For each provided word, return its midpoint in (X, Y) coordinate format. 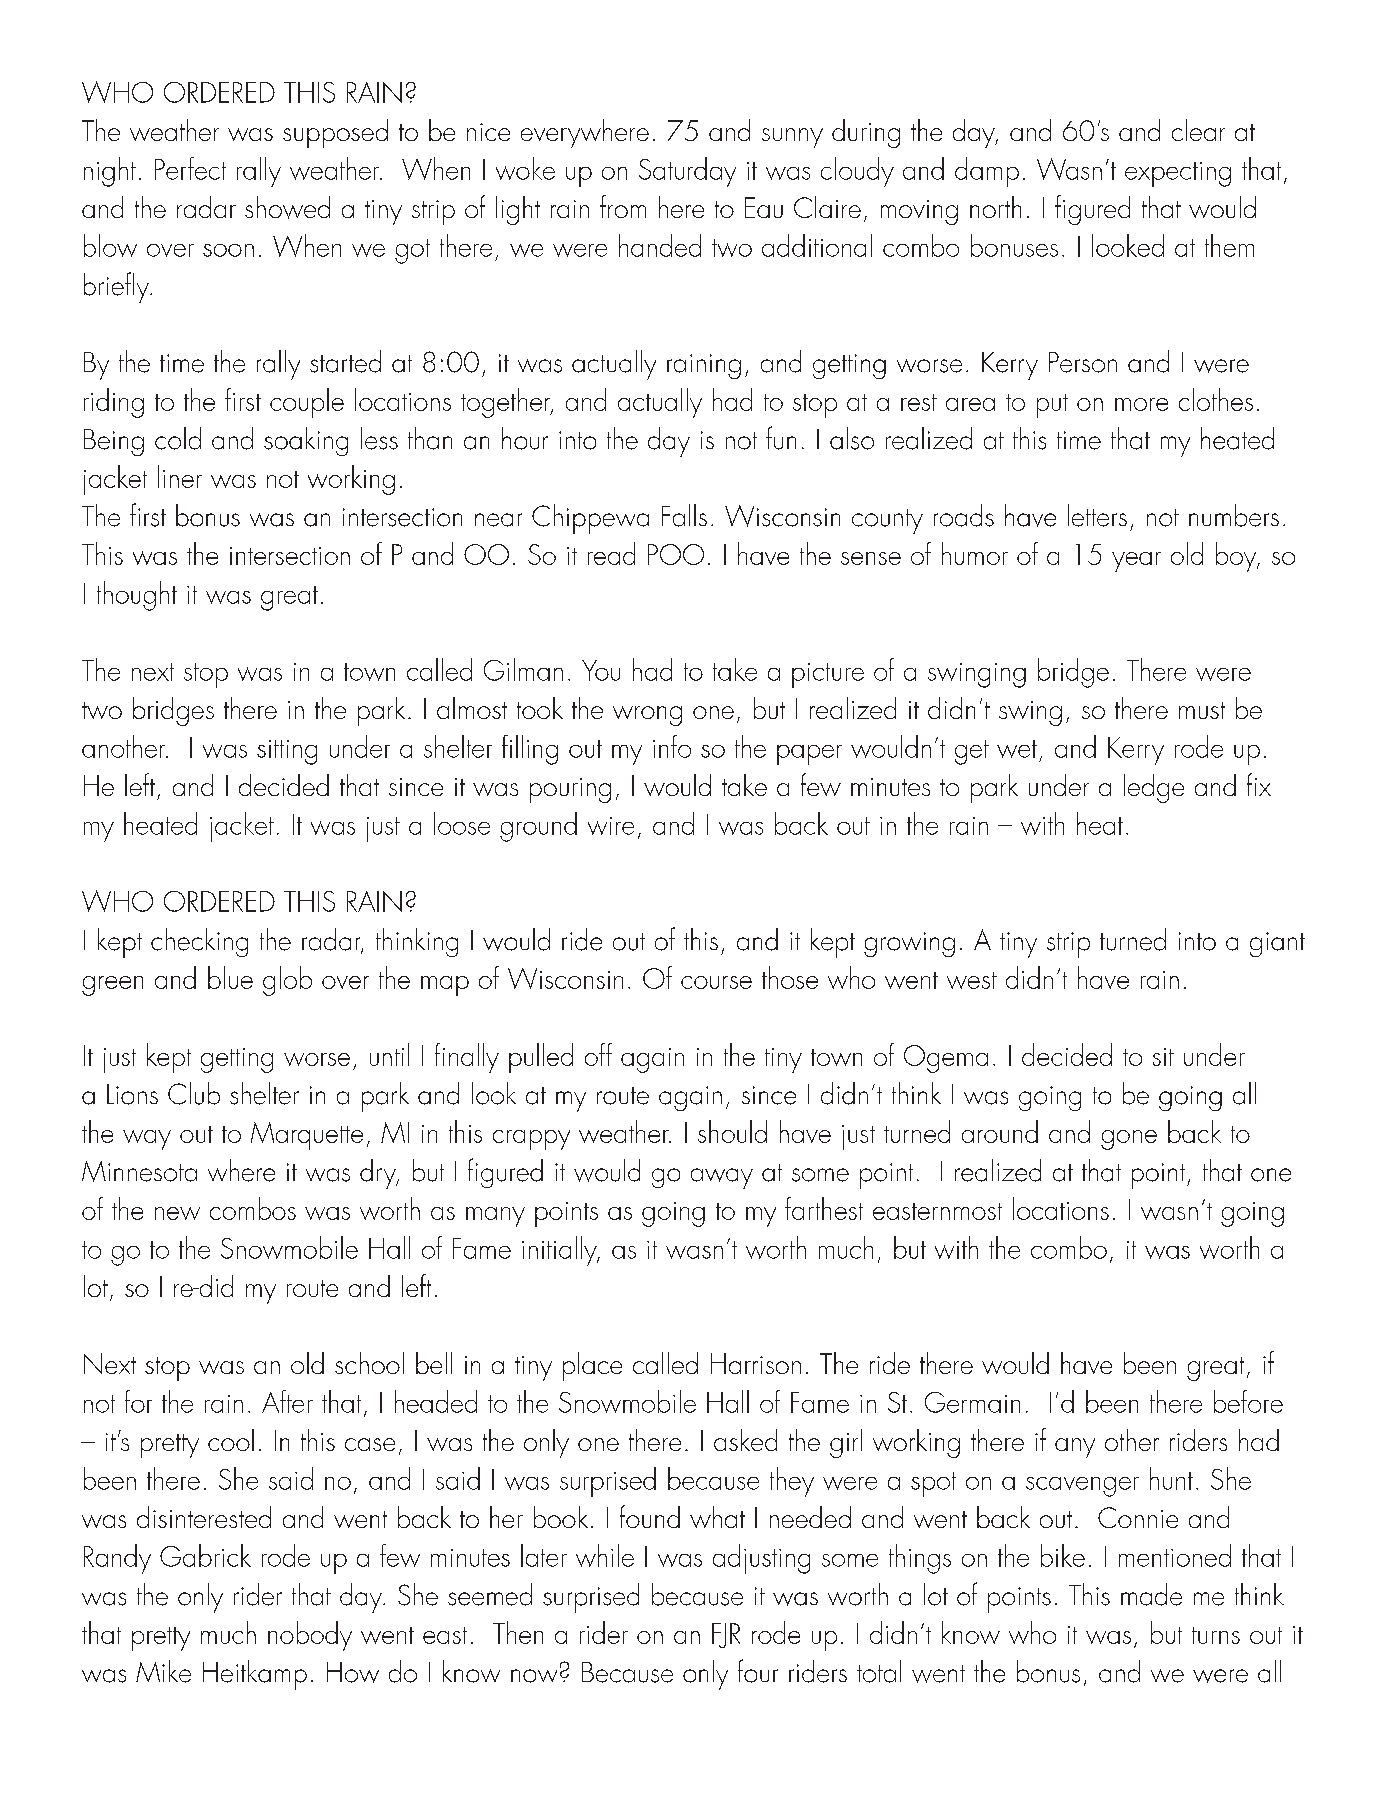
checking (199, 942)
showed (287, 207)
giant (1277, 944)
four (758, 1671)
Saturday (687, 172)
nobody (310, 1636)
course (716, 982)
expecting (1178, 174)
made (1151, 1594)
